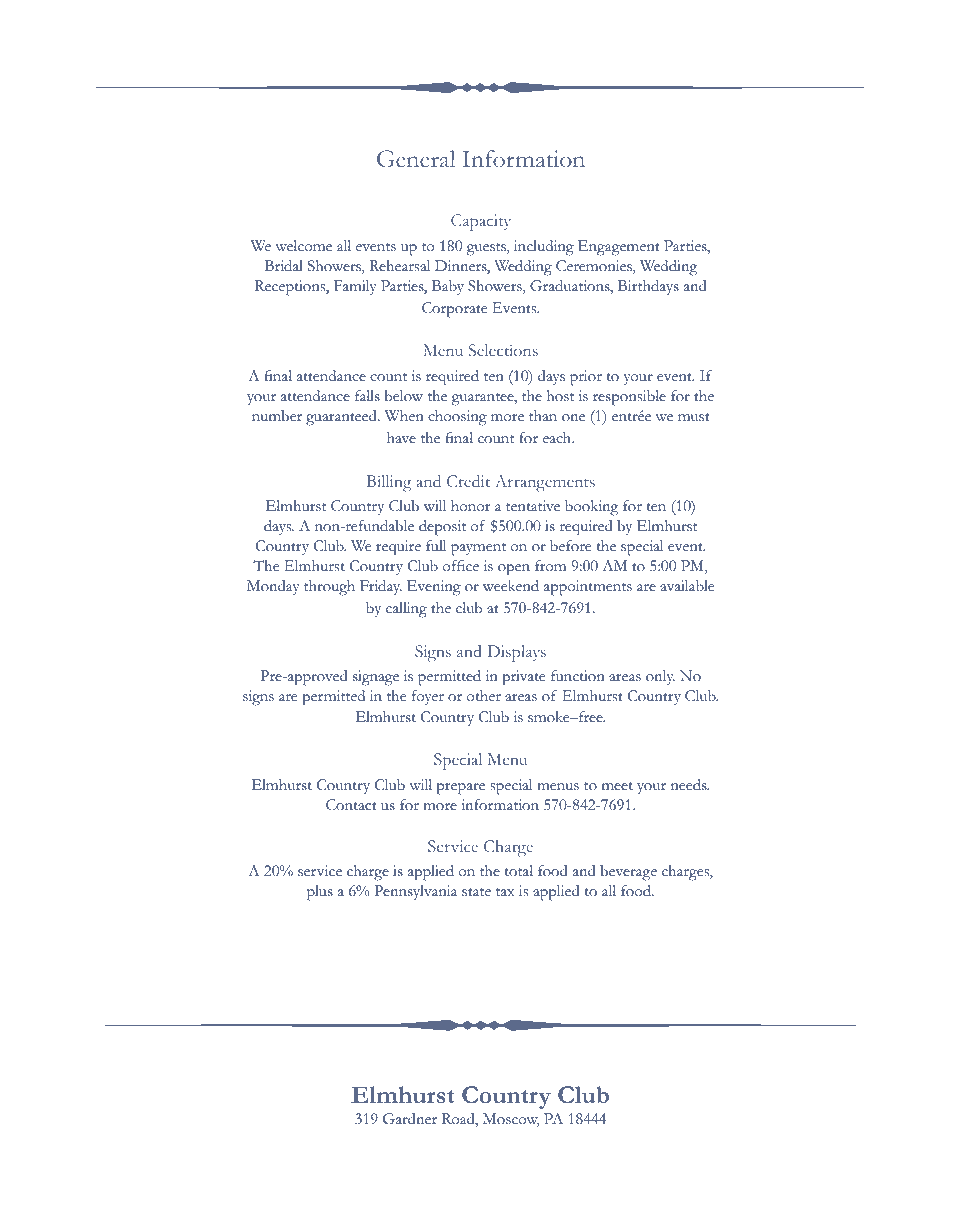 Image resolution: width=958 pixels, height=1232 pixels. Describe the element at coordinates (367, 396) in the screenshot. I see `falls` at that location.
